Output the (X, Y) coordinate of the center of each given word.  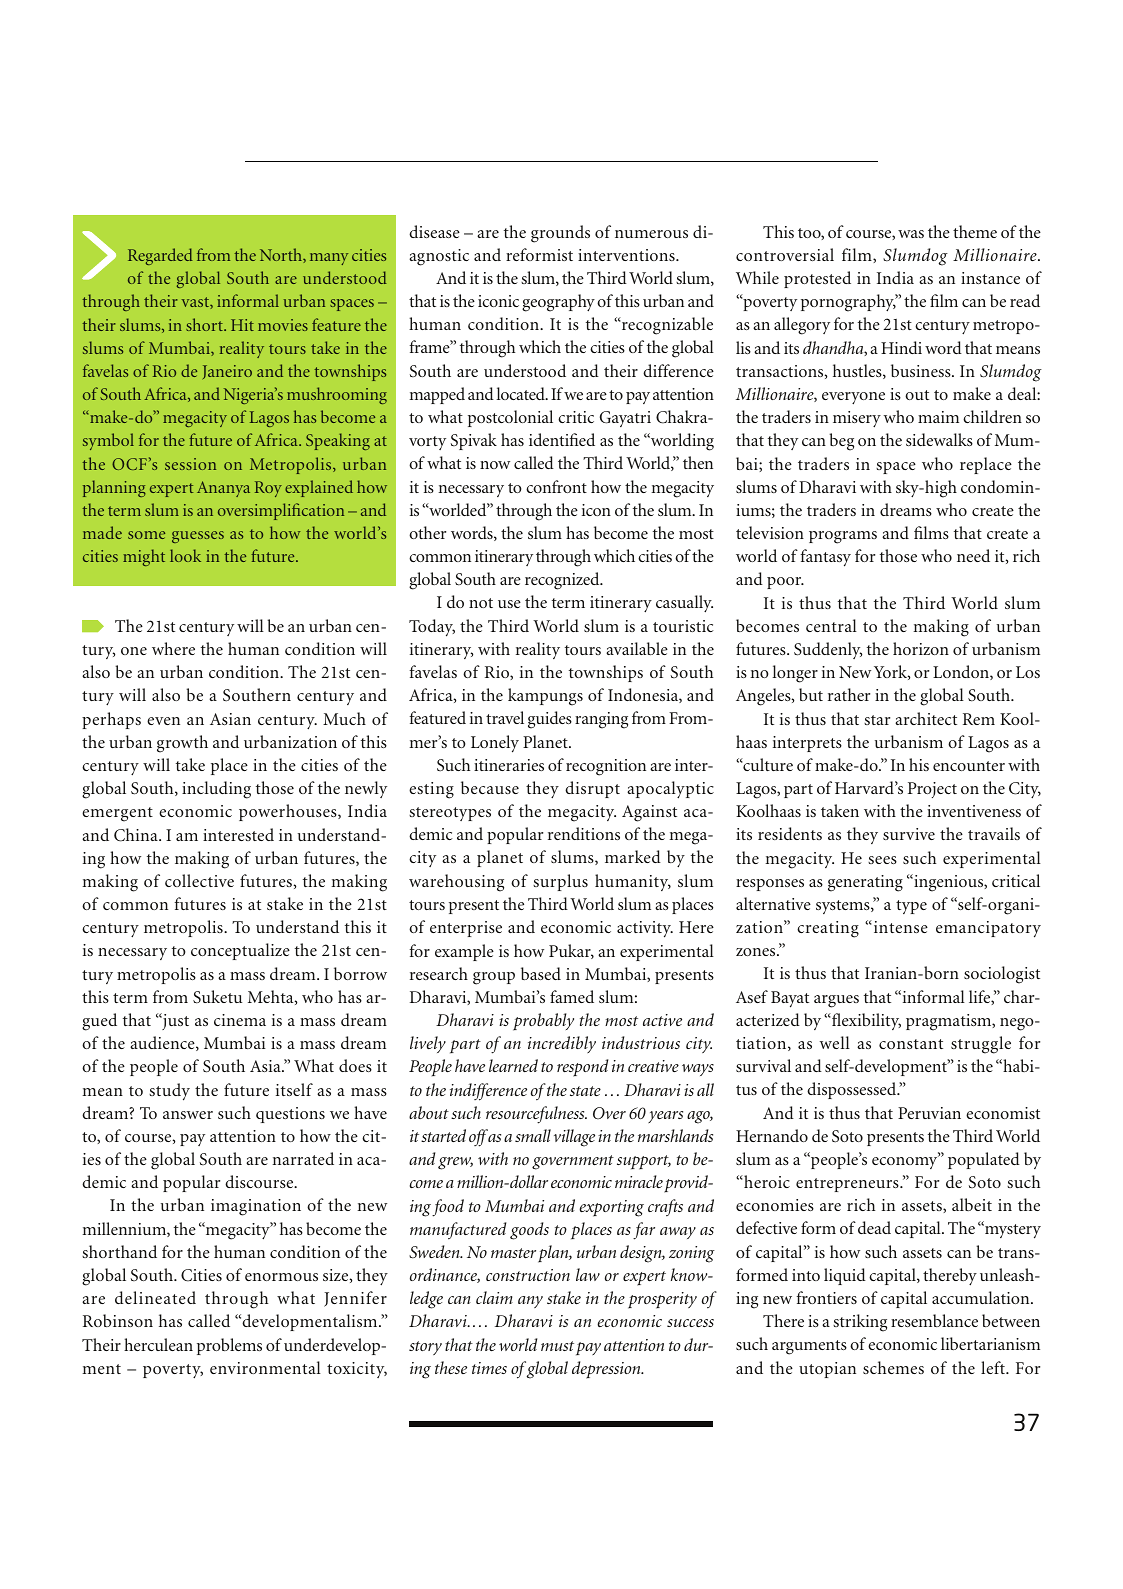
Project (932, 790)
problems (229, 1346)
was (911, 234)
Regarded (160, 256)
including (216, 790)
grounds (560, 234)
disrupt (592, 789)
